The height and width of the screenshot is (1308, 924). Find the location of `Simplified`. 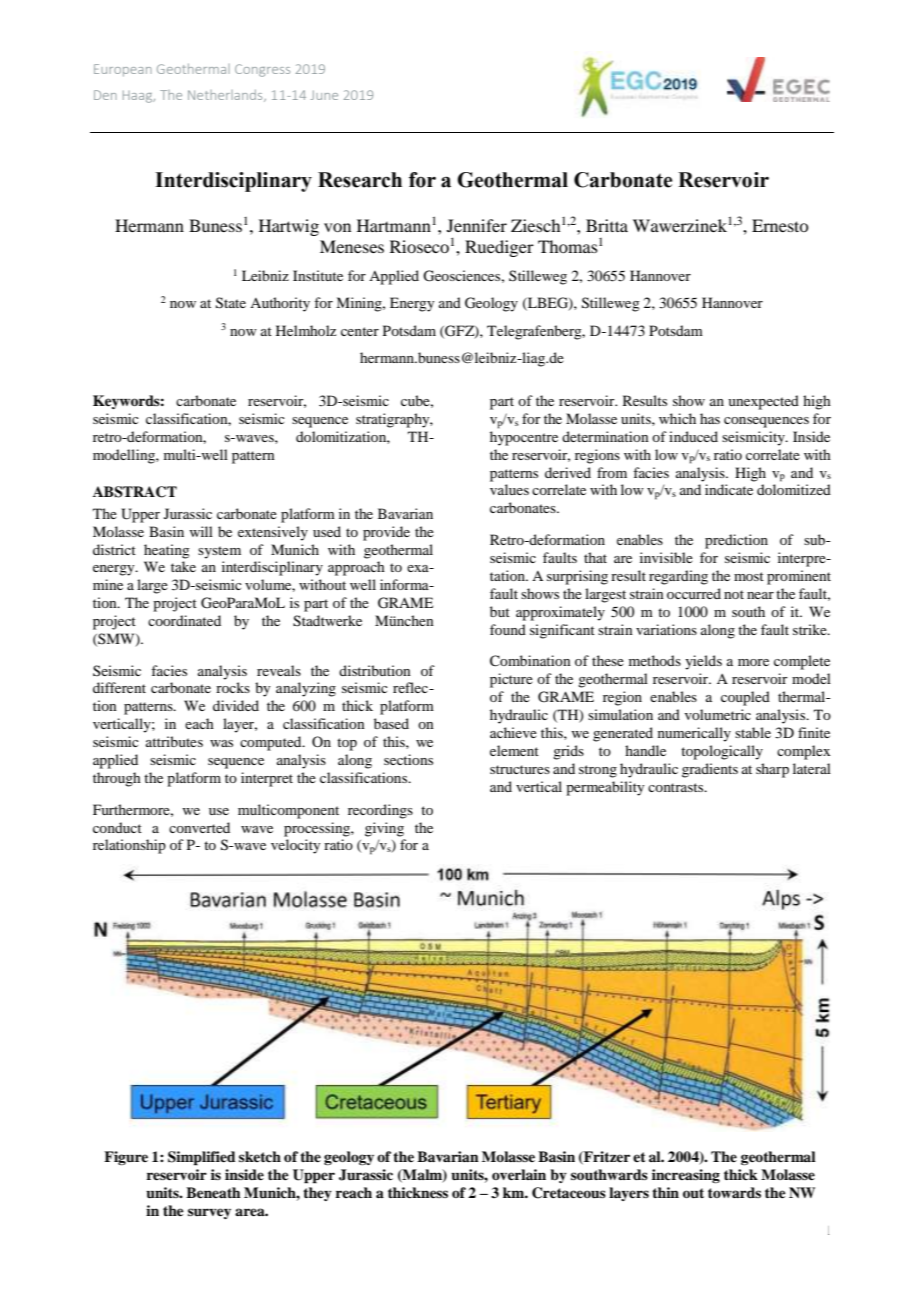

Simplified is located at coordinates (202, 1158).
